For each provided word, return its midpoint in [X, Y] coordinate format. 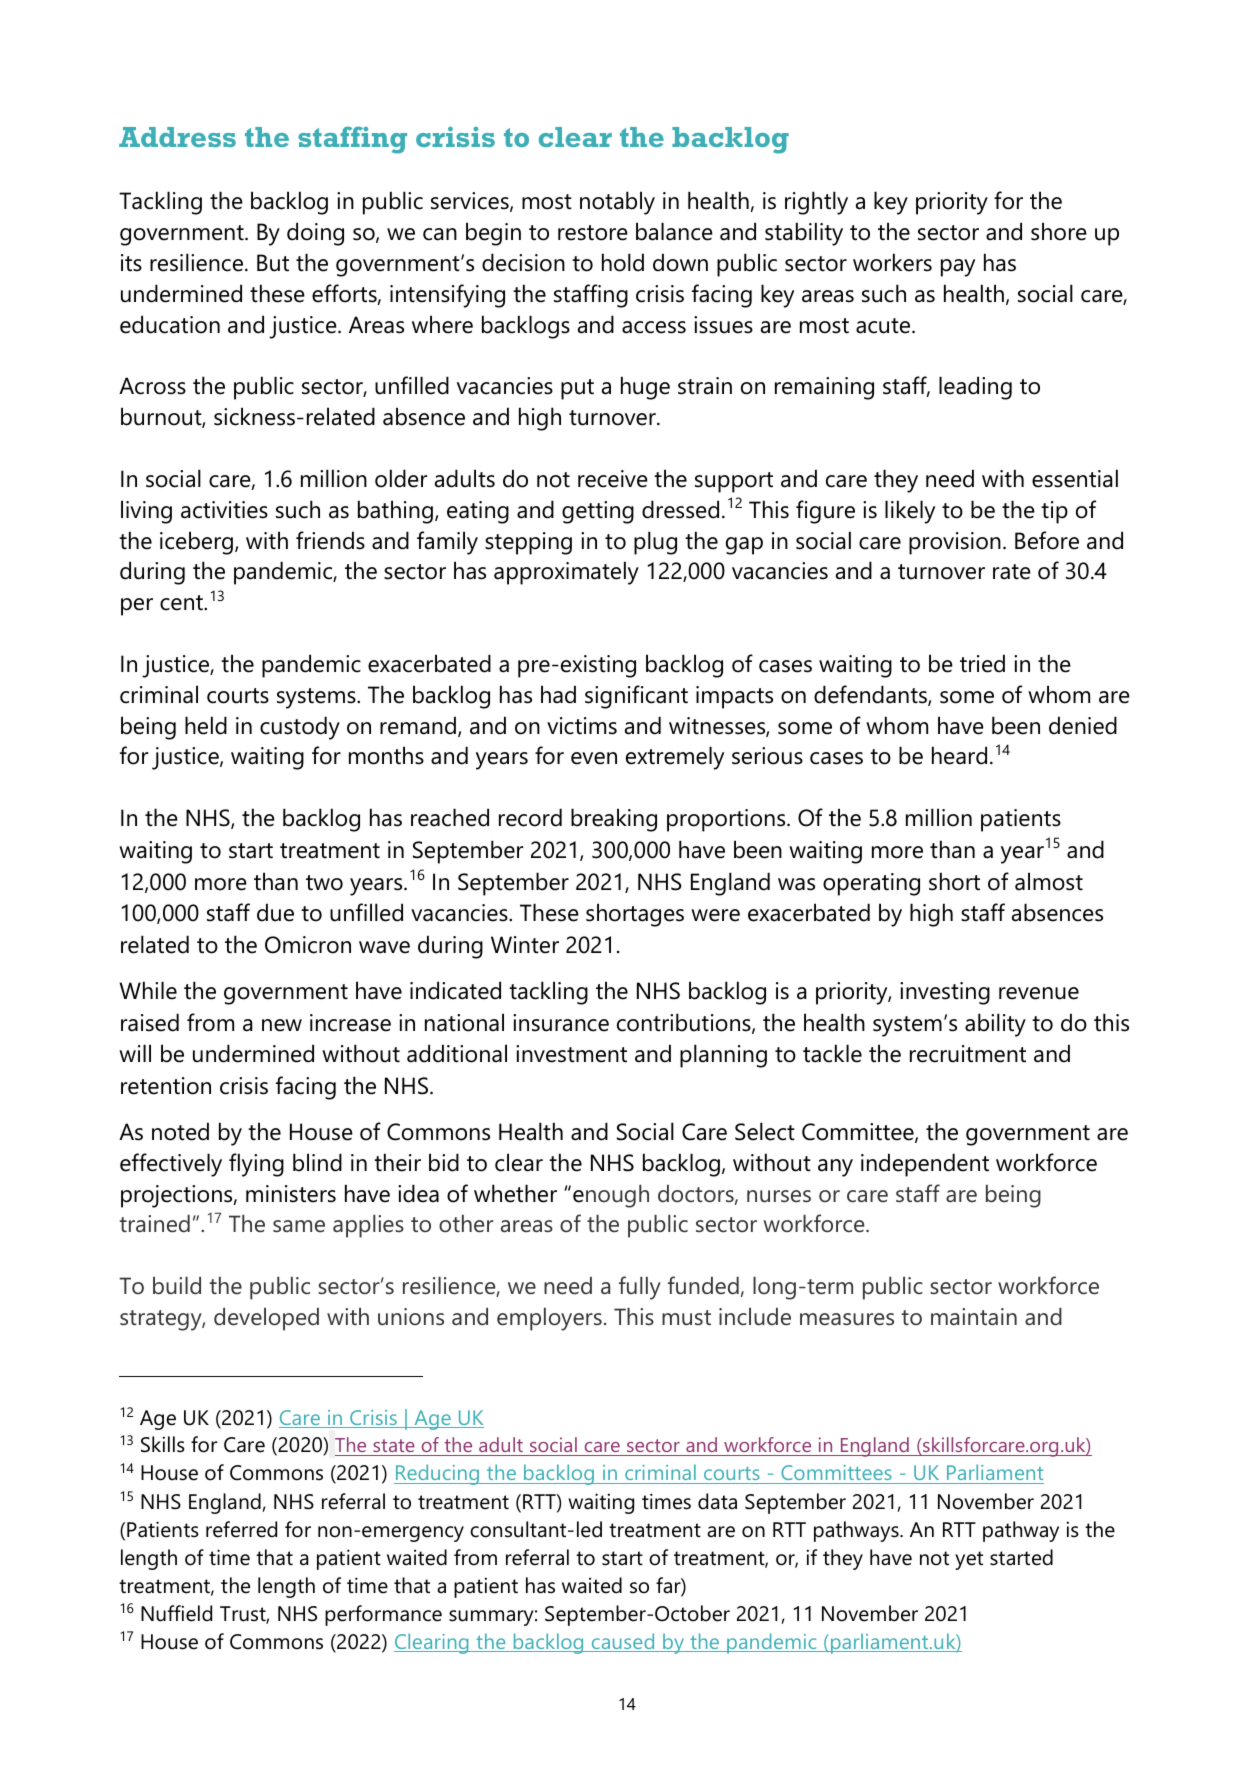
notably [617, 203]
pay [958, 268]
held [206, 725]
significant [636, 697]
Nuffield [176, 1613]
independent [925, 1165]
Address [177, 137]
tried [982, 663]
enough [611, 1196]
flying [256, 1165]
